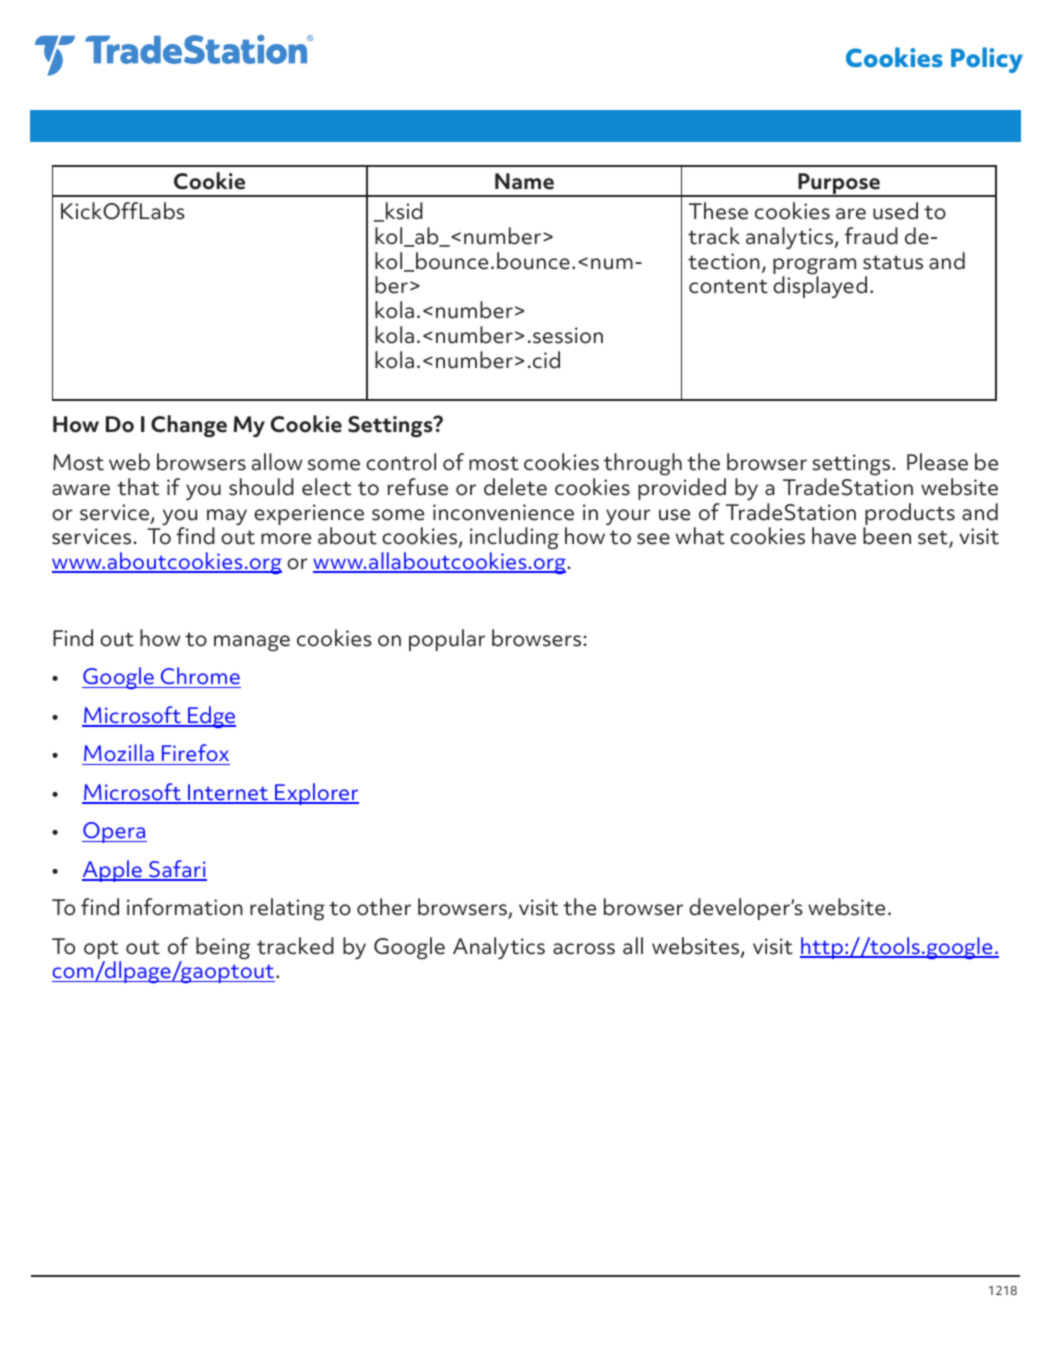  Describe the element at coordinates (718, 211) in the screenshot. I see `These` at that location.
